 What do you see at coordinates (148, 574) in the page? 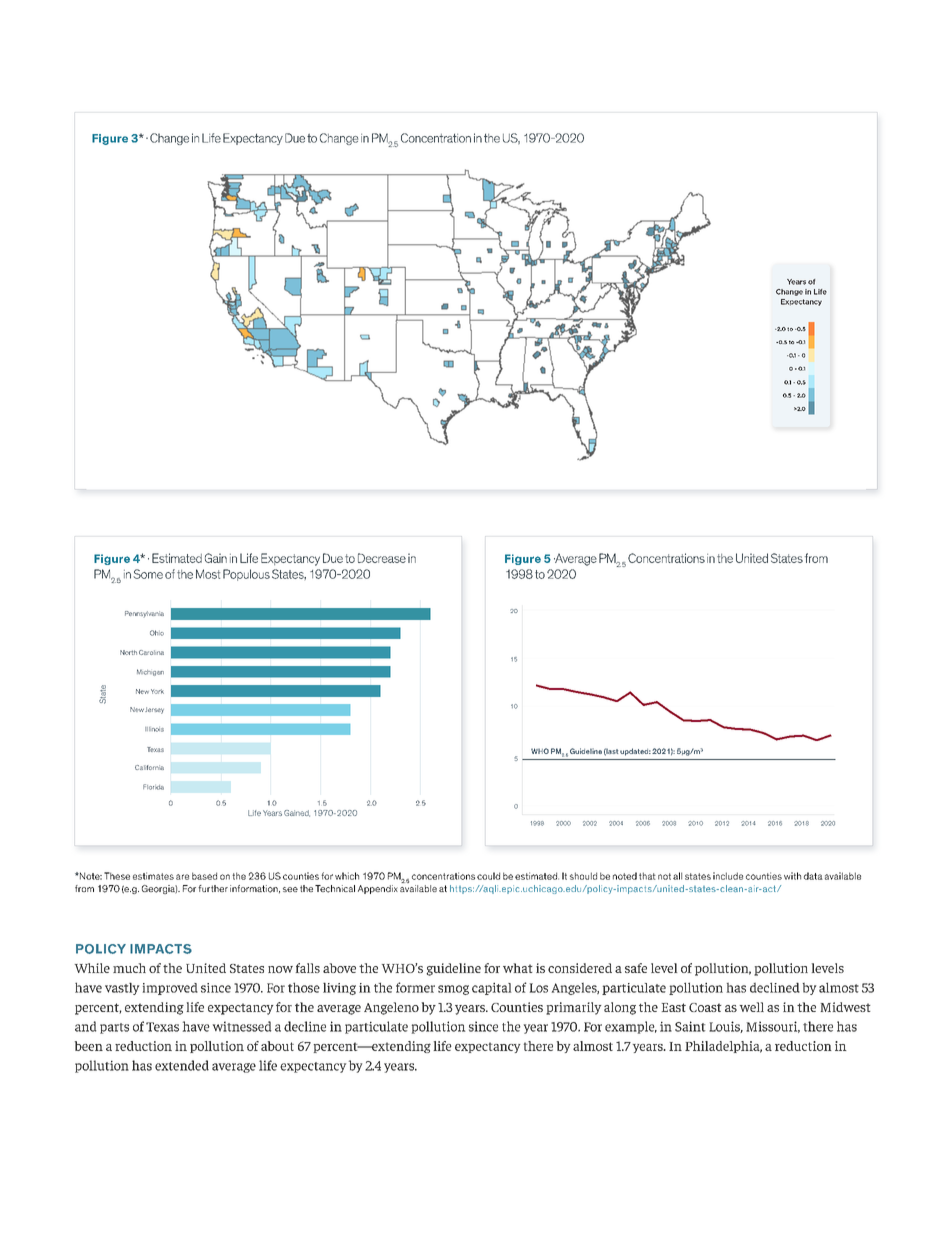
I see `Some` at bounding box center [148, 574].
